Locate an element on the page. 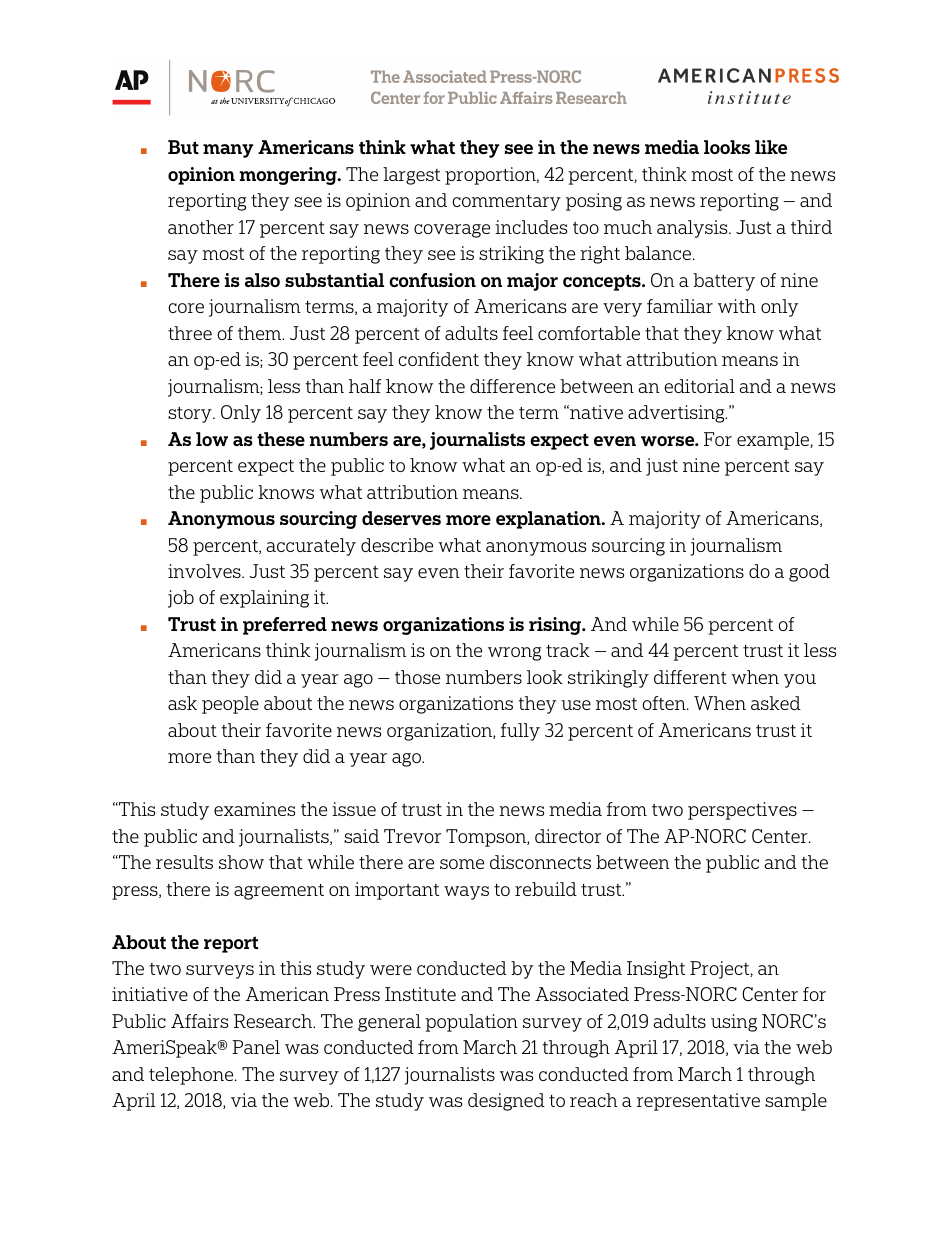  advertising is located at coordinates (677, 414).
